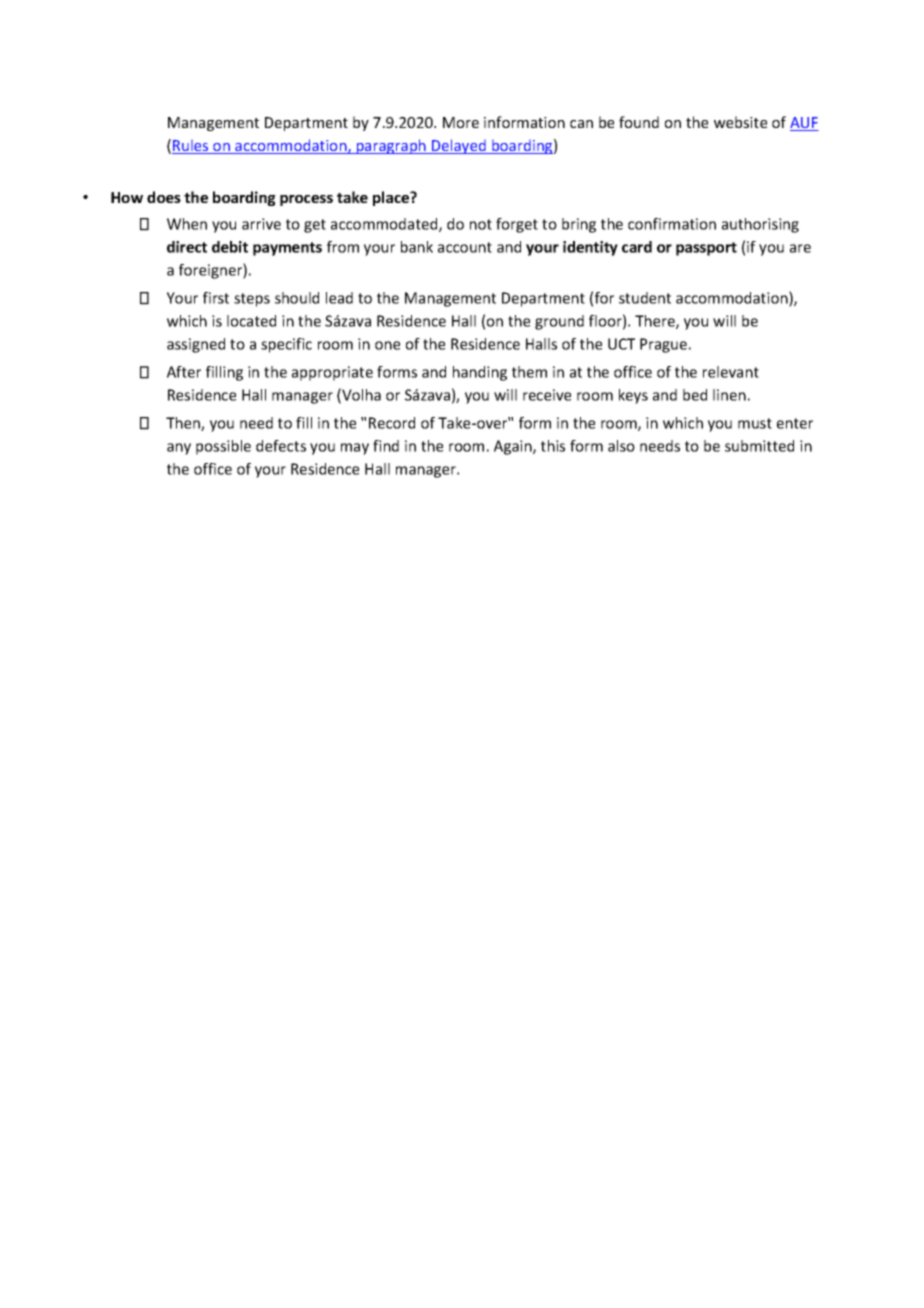 This document has width=924, height=1308. Describe the element at coordinates (196, 345) in the document. I see `assigned` at that location.
